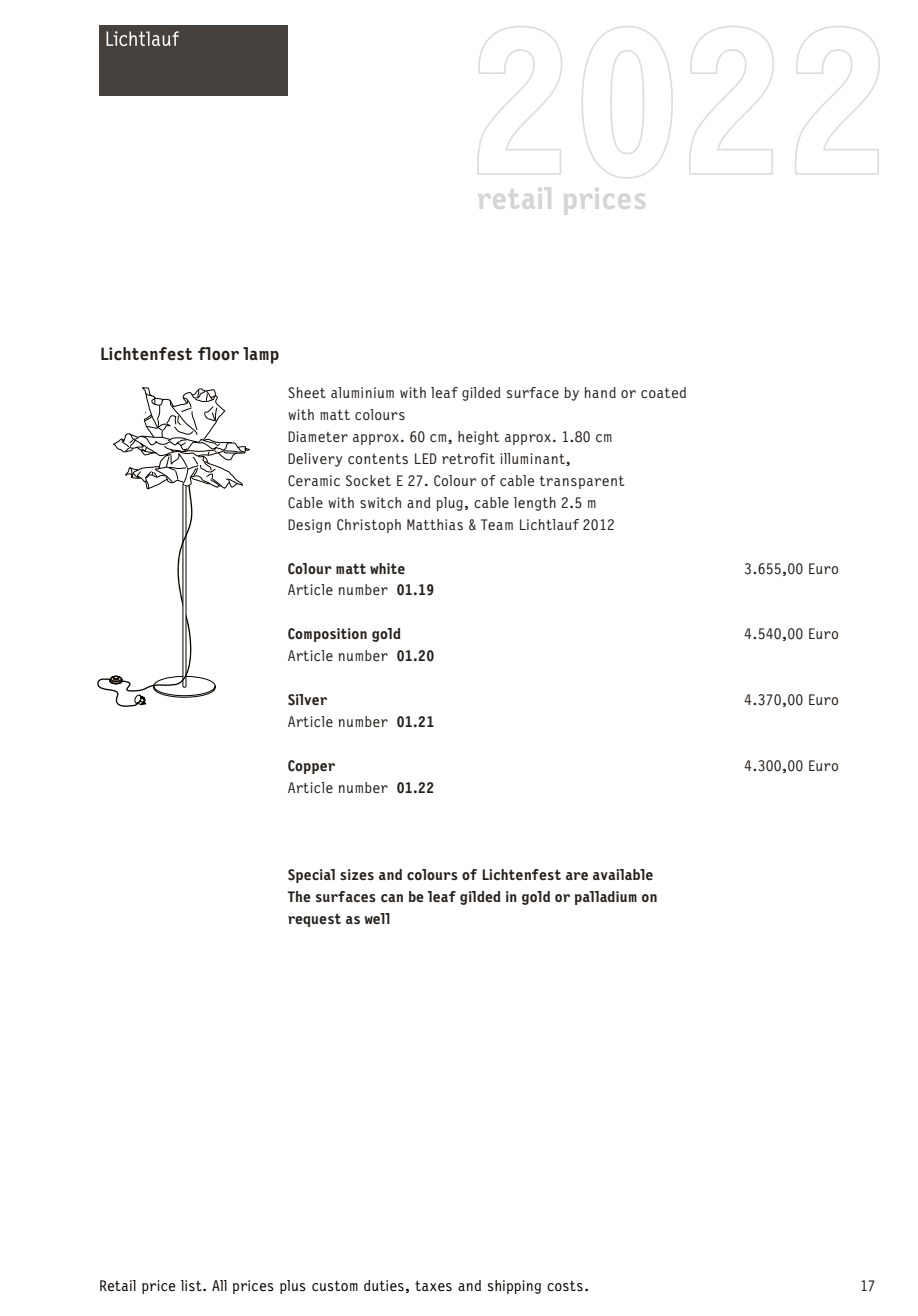 The image size is (918, 1316). What do you see at coordinates (535, 504) in the document?
I see `length` at bounding box center [535, 504].
